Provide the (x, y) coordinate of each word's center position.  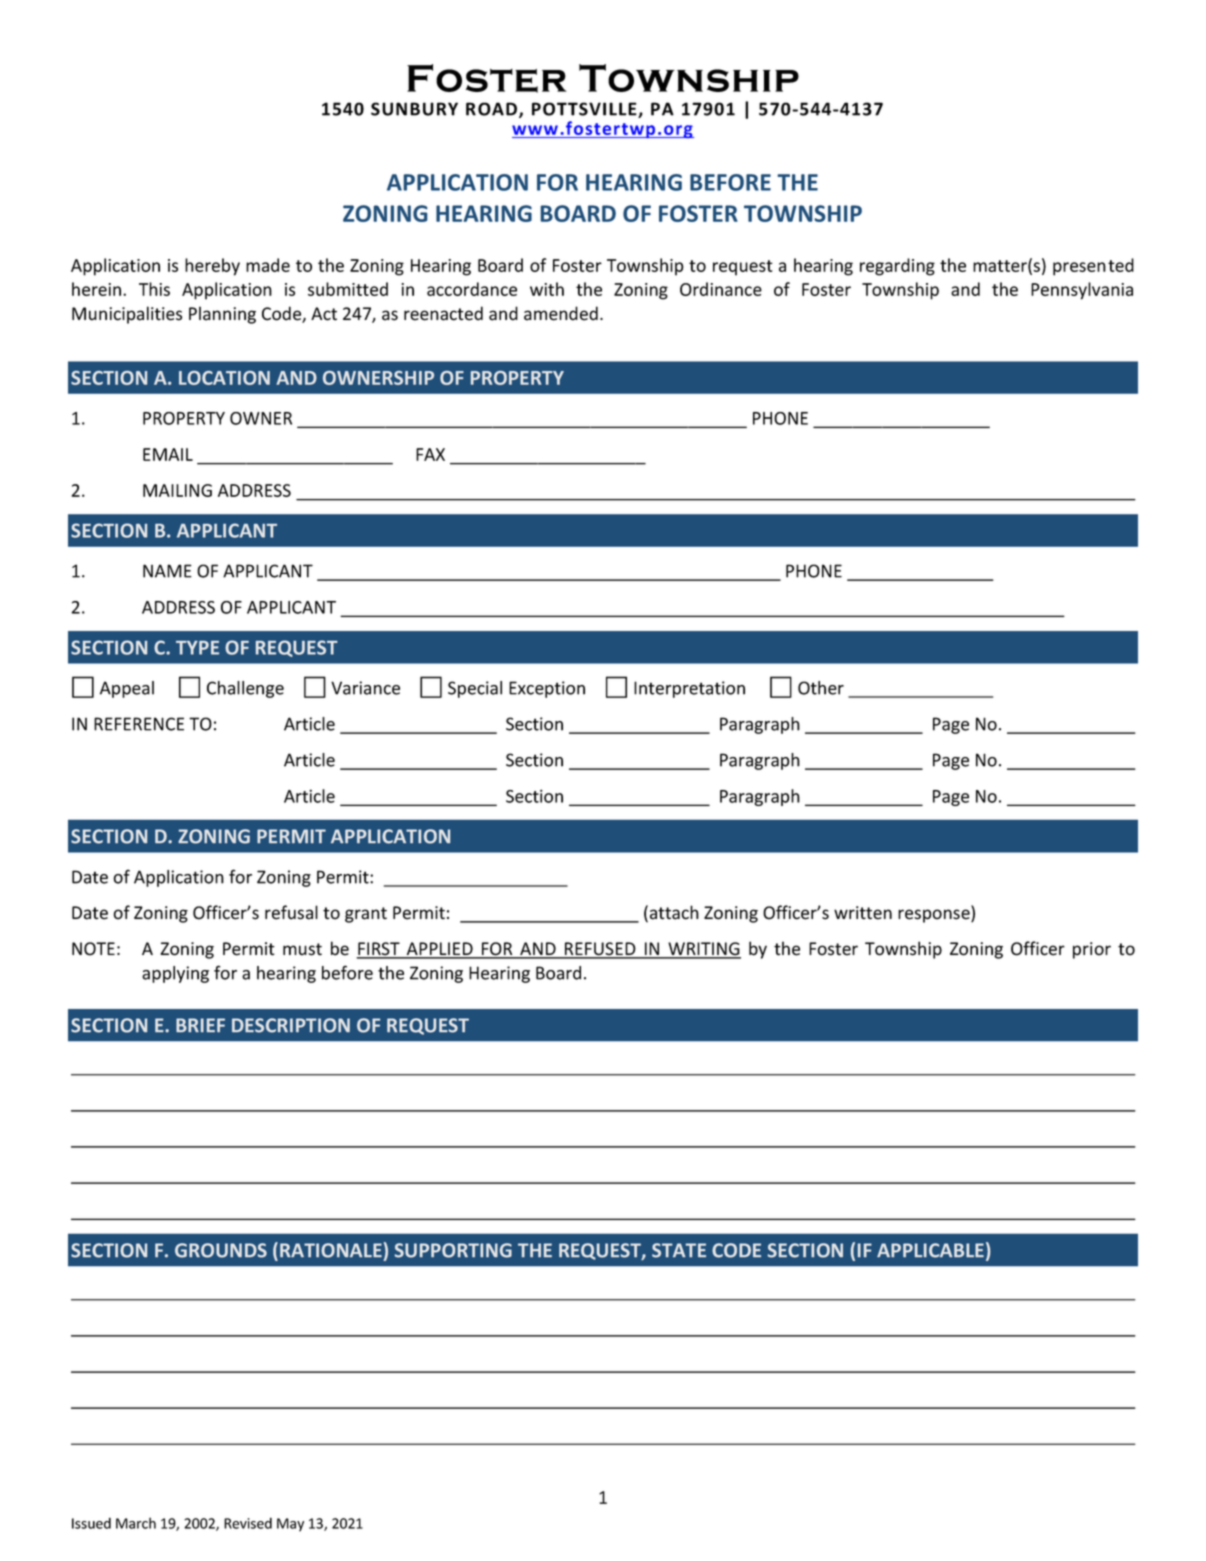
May (290, 1525)
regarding (897, 267)
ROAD (493, 110)
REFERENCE (139, 724)
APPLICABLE (930, 1250)
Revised (248, 1523)
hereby (212, 267)
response (935, 916)
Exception (547, 689)
